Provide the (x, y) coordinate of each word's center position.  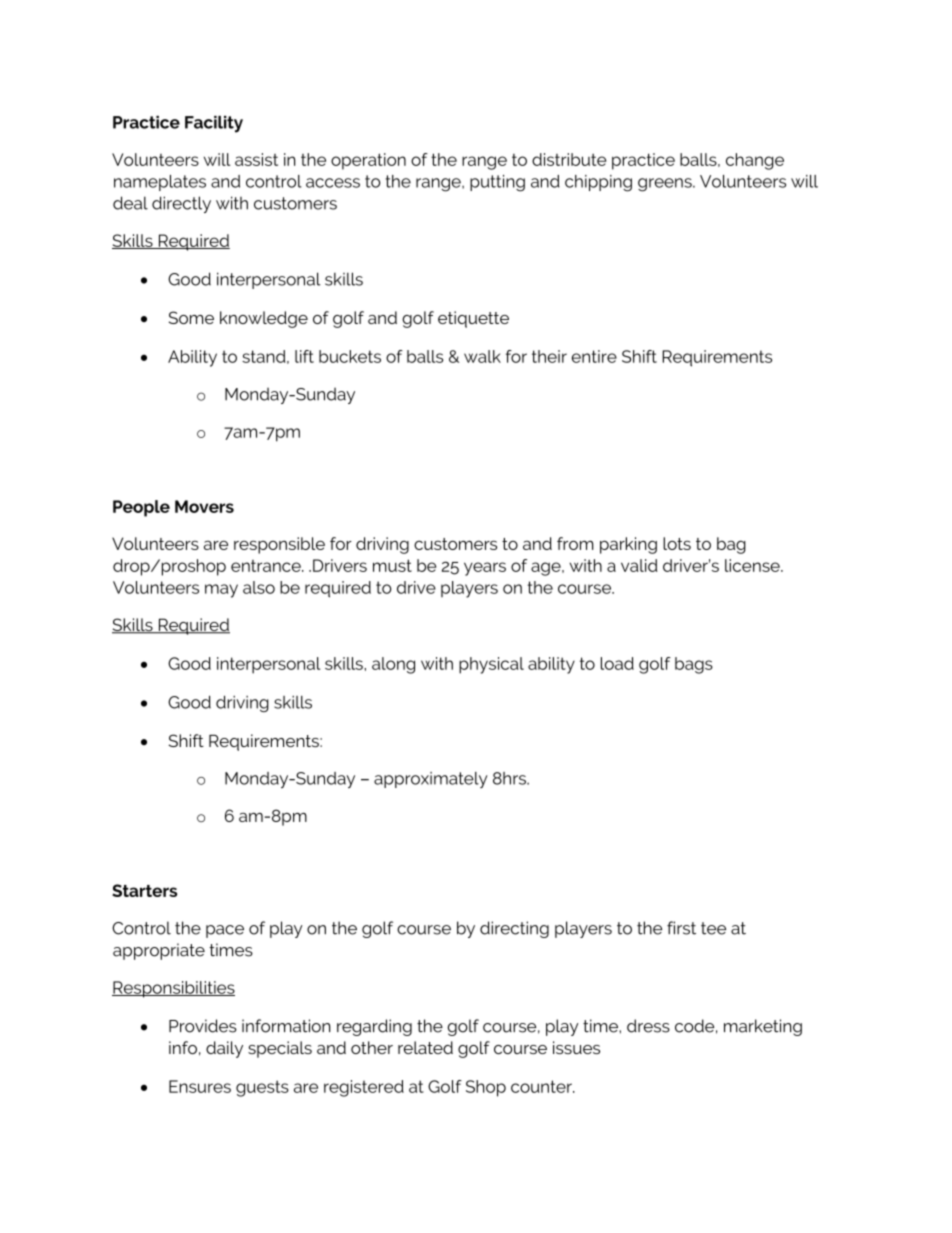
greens (666, 185)
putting (497, 183)
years (485, 569)
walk (482, 356)
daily (224, 1049)
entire (594, 356)
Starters (144, 890)
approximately (431, 780)
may (221, 591)
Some (191, 317)
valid (639, 565)
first (681, 928)
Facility (214, 124)
